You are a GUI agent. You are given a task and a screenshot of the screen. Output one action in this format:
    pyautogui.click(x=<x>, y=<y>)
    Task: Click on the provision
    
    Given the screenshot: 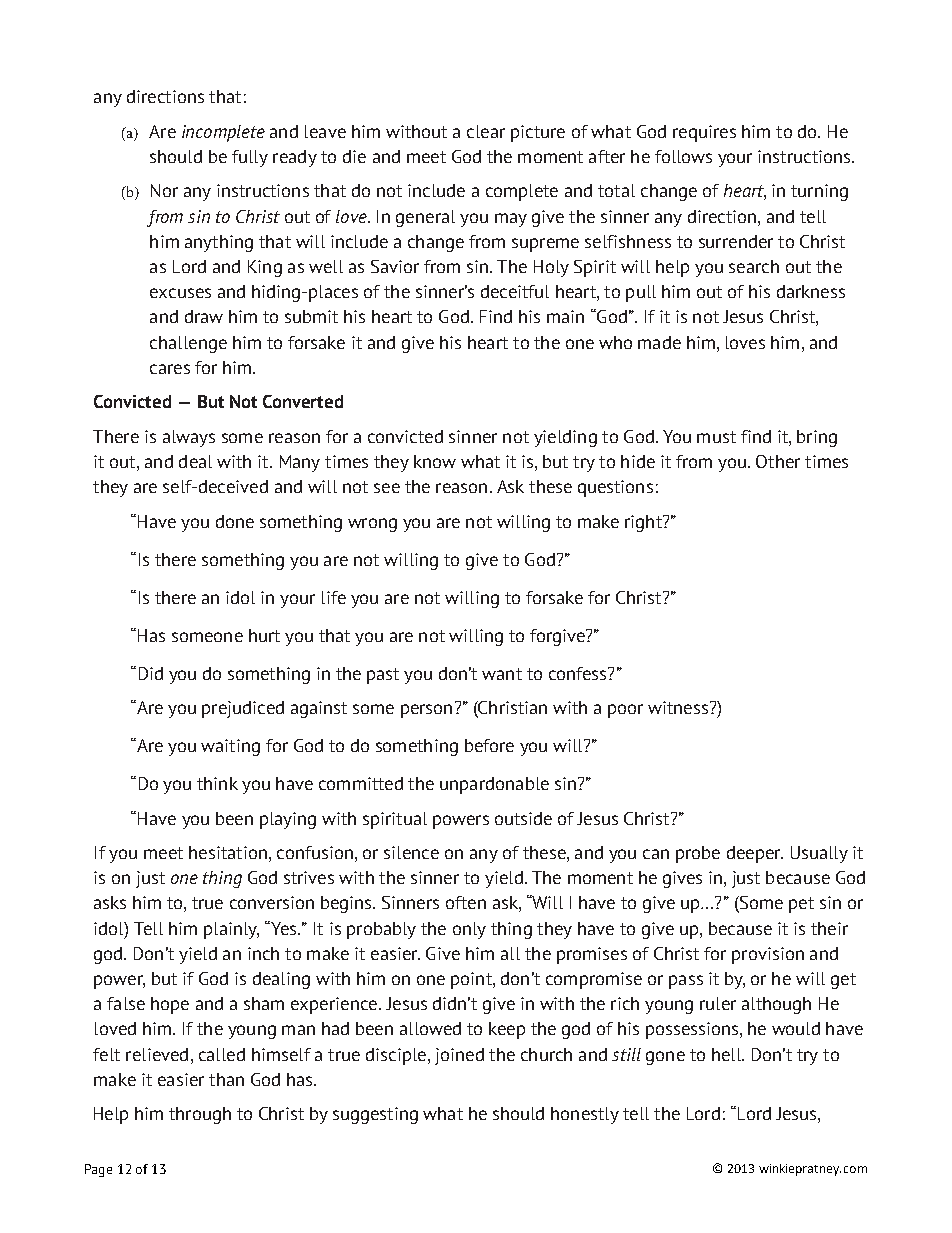 What is the action you would take?
    pyautogui.click(x=768, y=955)
